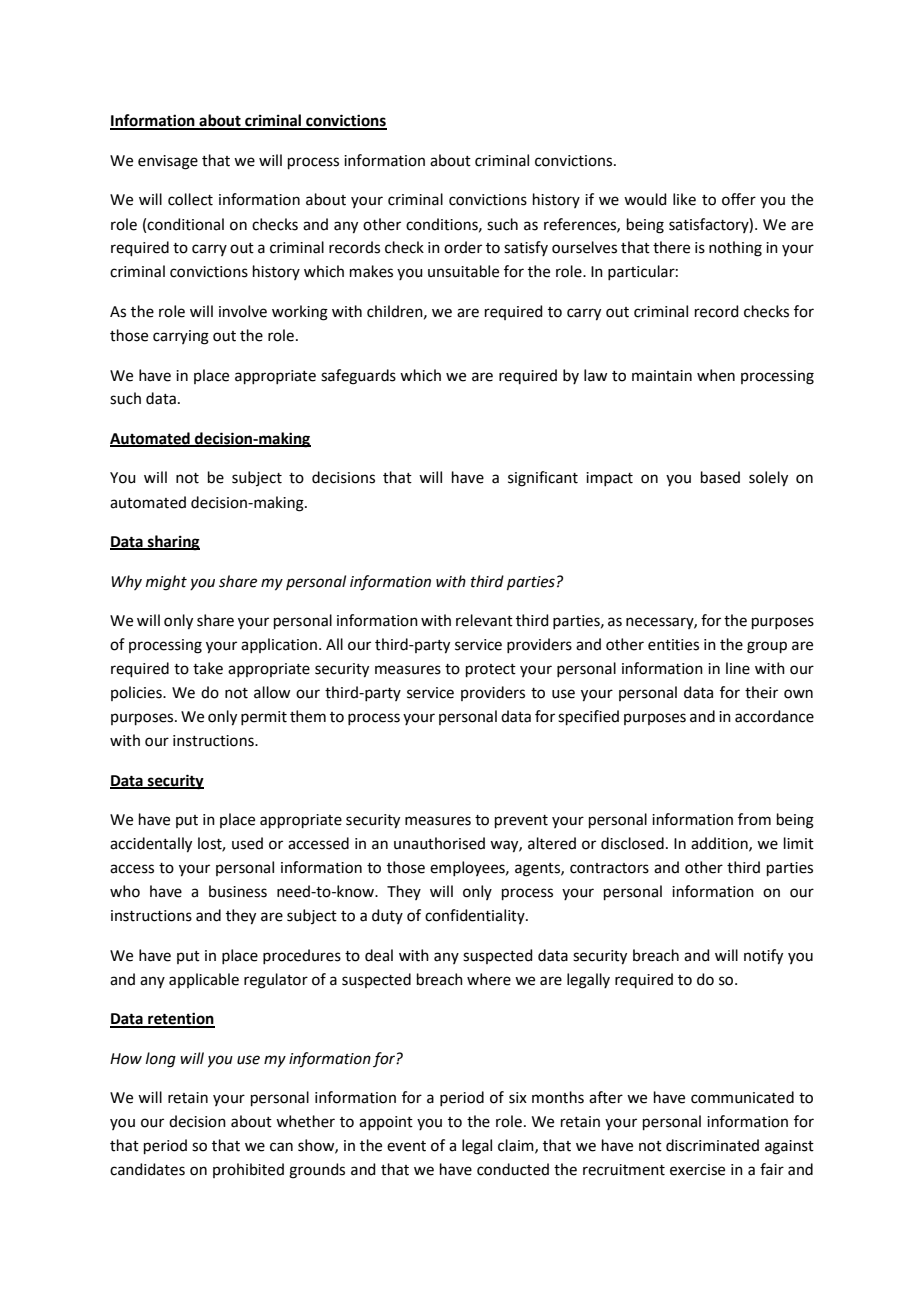  I want to click on line, so click(738, 668).
